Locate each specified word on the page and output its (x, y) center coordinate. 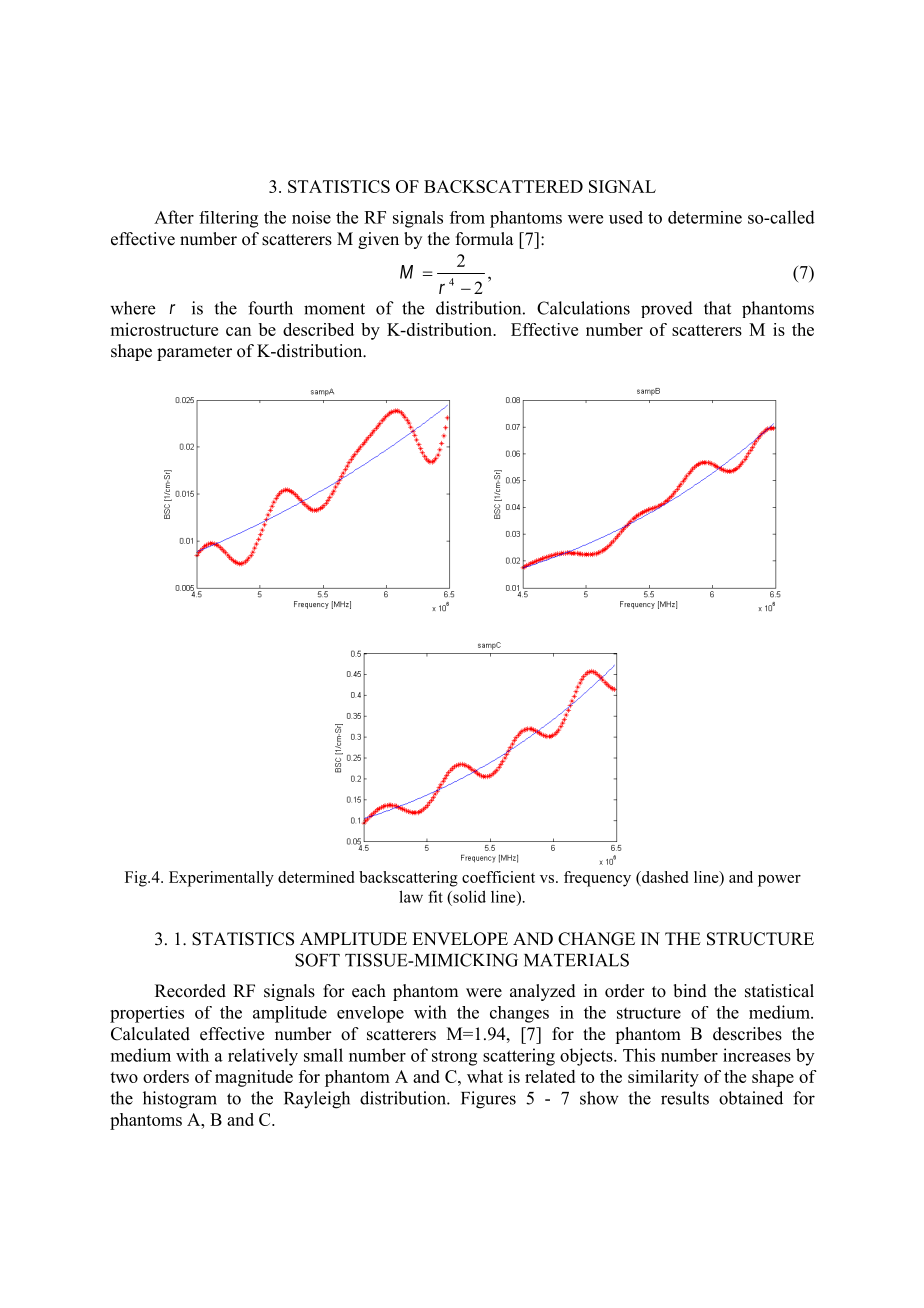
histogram (180, 1100)
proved (667, 309)
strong (454, 1058)
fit (435, 896)
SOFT (317, 960)
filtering (228, 219)
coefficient (498, 877)
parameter (194, 353)
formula (485, 239)
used (626, 217)
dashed (664, 877)
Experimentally (221, 879)
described (318, 329)
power (779, 881)
